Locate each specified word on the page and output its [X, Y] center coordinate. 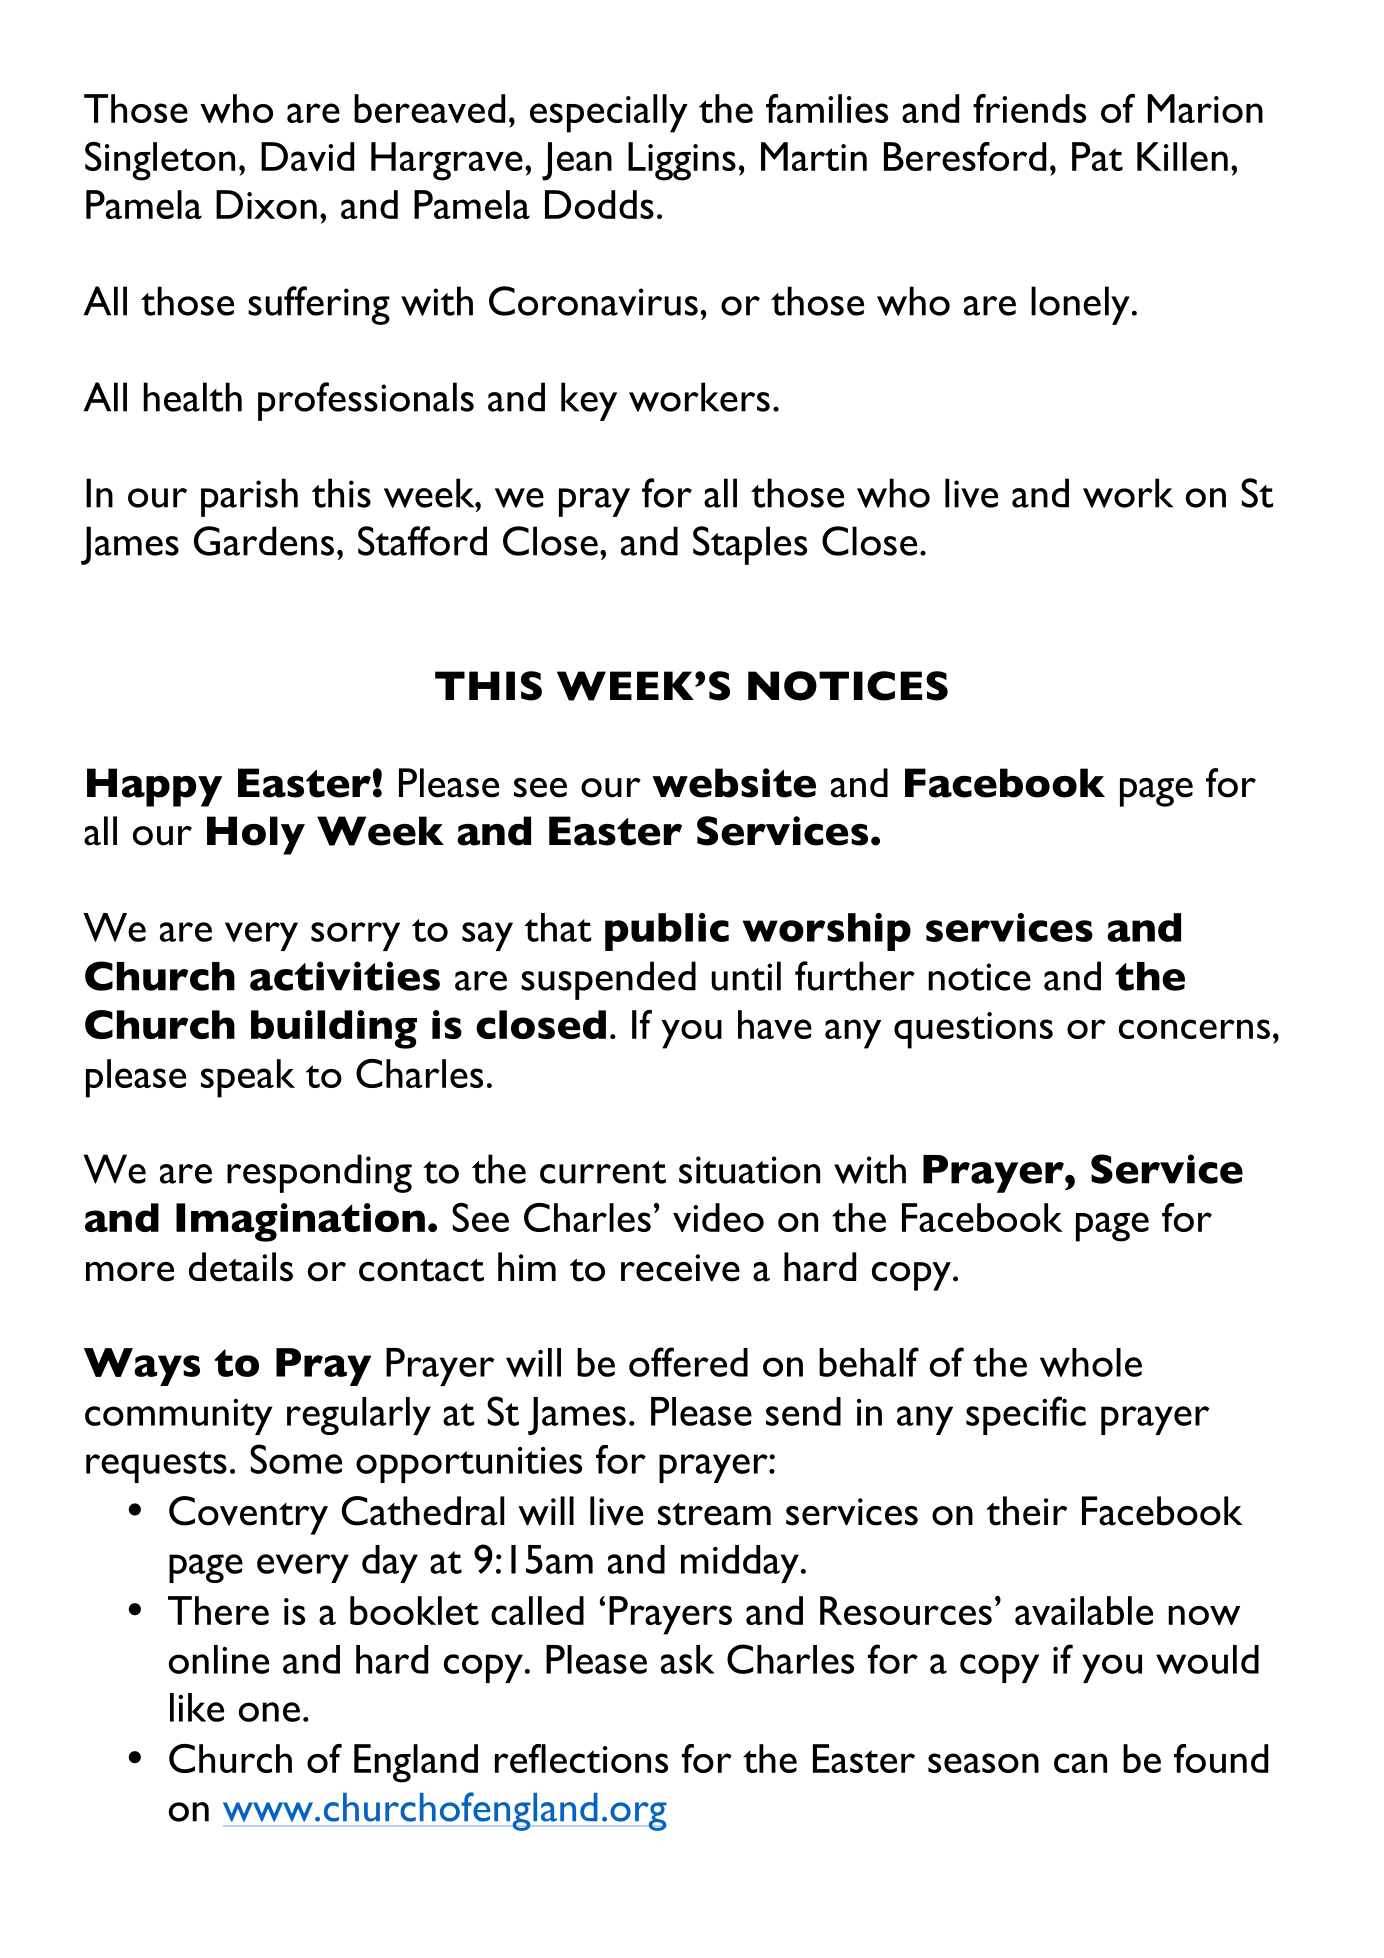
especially [609, 113]
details [241, 1267]
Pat [1097, 156]
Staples [750, 545]
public [667, 932]
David [307, 156]
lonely [1080, 305]
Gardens [264, 541]
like [197, 1707]
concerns [1194, 1029]
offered [688, 1362]
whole [1091, 1362]
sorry [355, 936]
